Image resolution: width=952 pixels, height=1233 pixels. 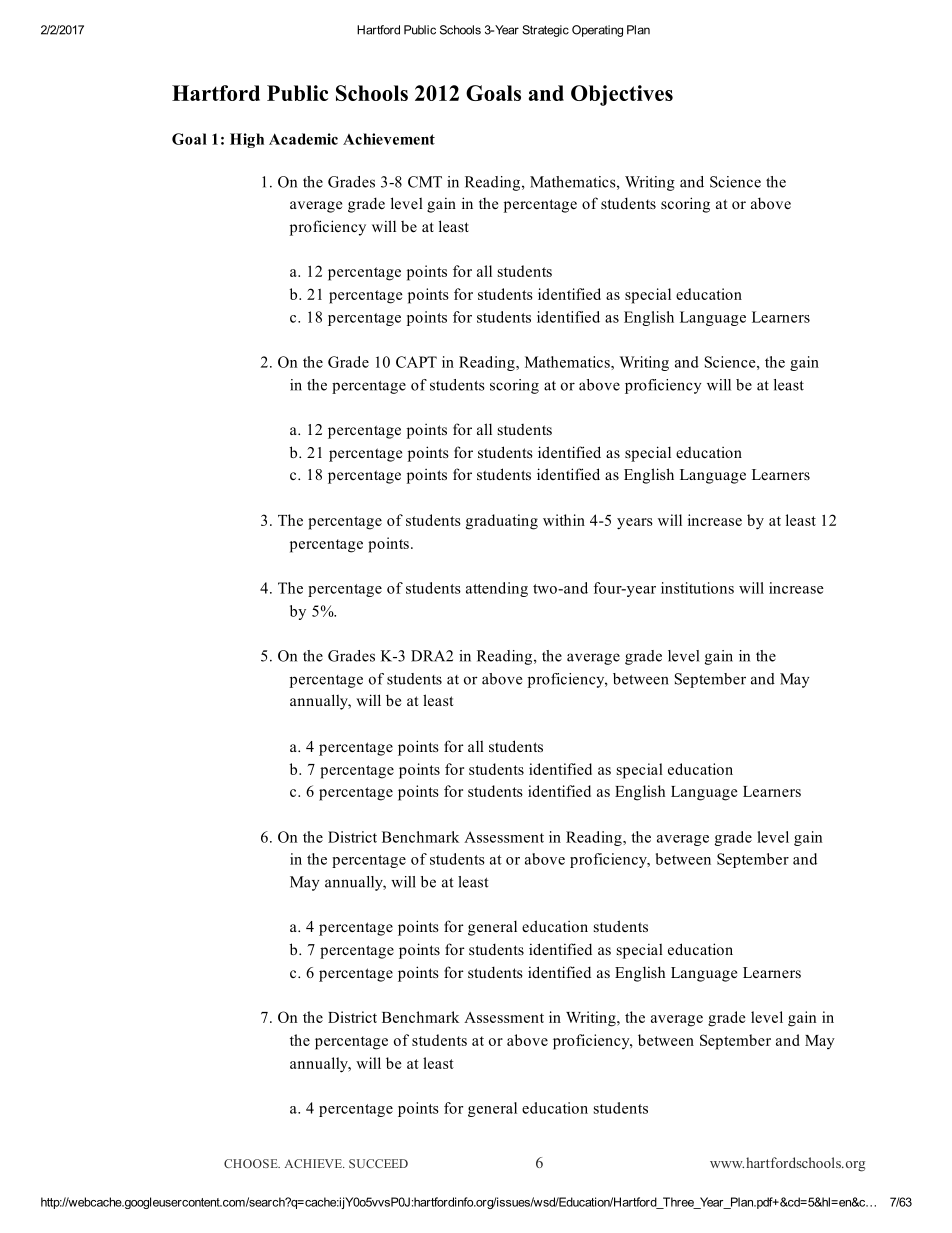 I want to click on High, so click(x=247, y=140).
